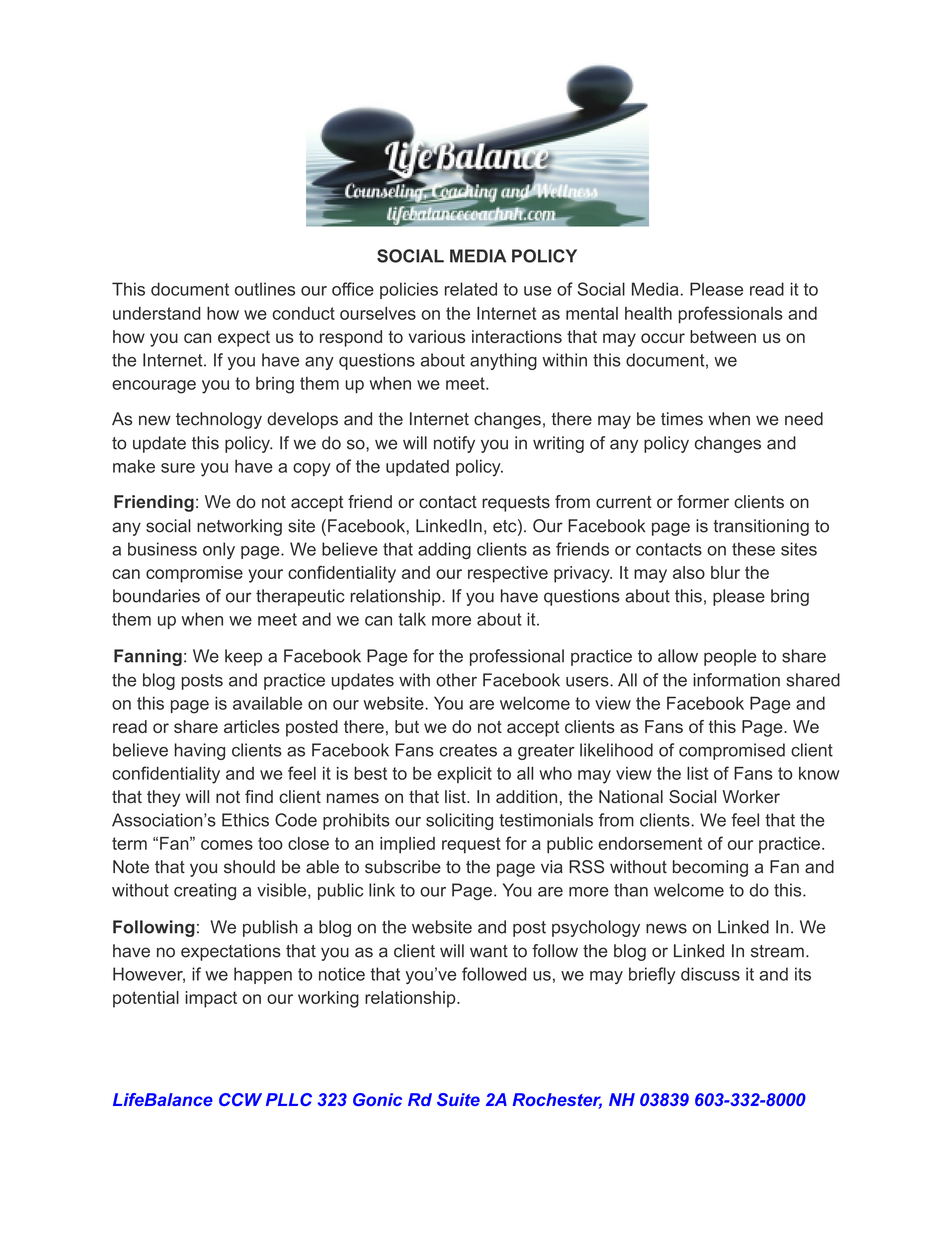  What do you see at coordinates (751, 796) in the screenshot?
I see `Worker` at bounding box center [751, 796].
